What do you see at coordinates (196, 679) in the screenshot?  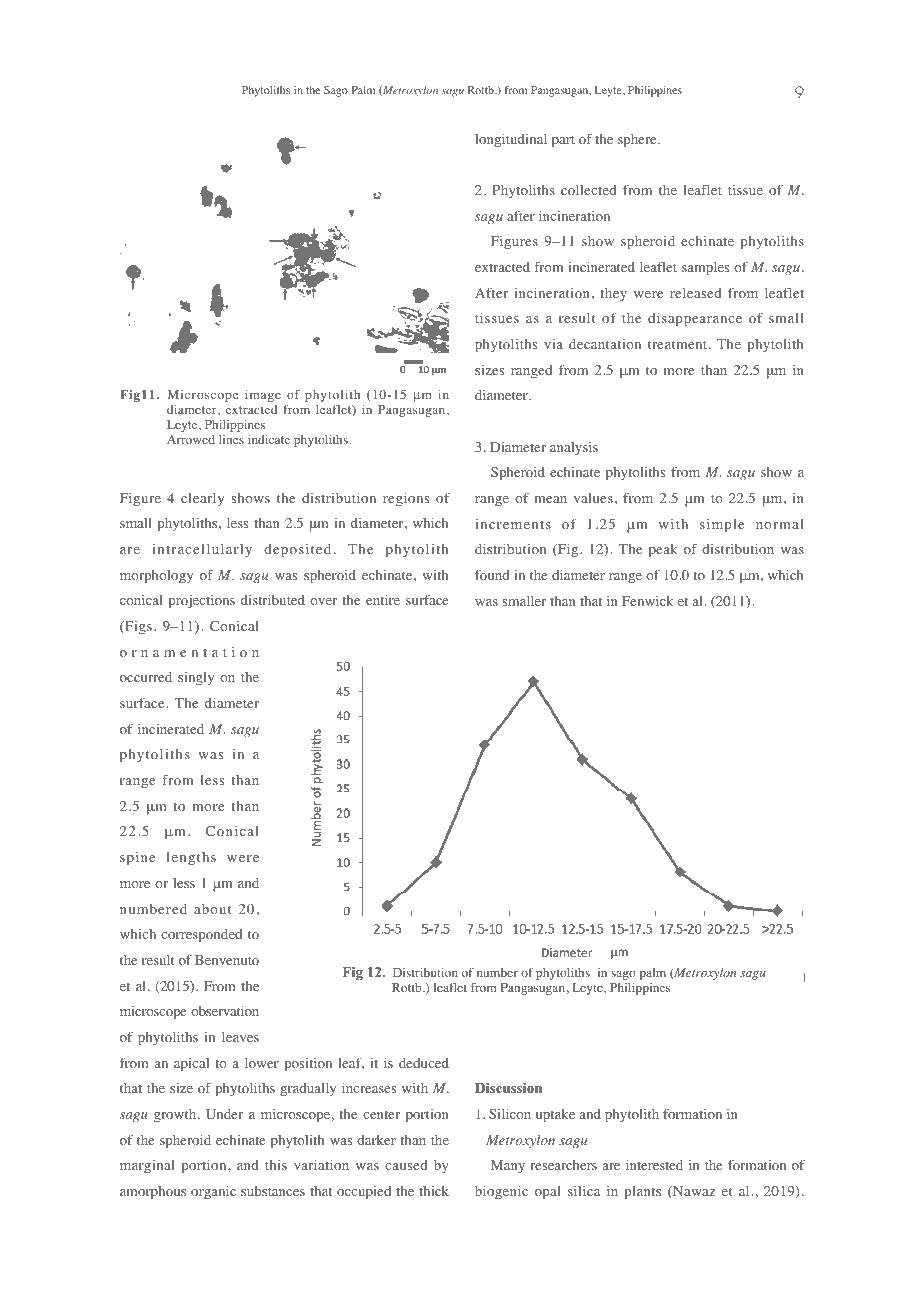 I see `singly` at bounding box center [196, 679].
